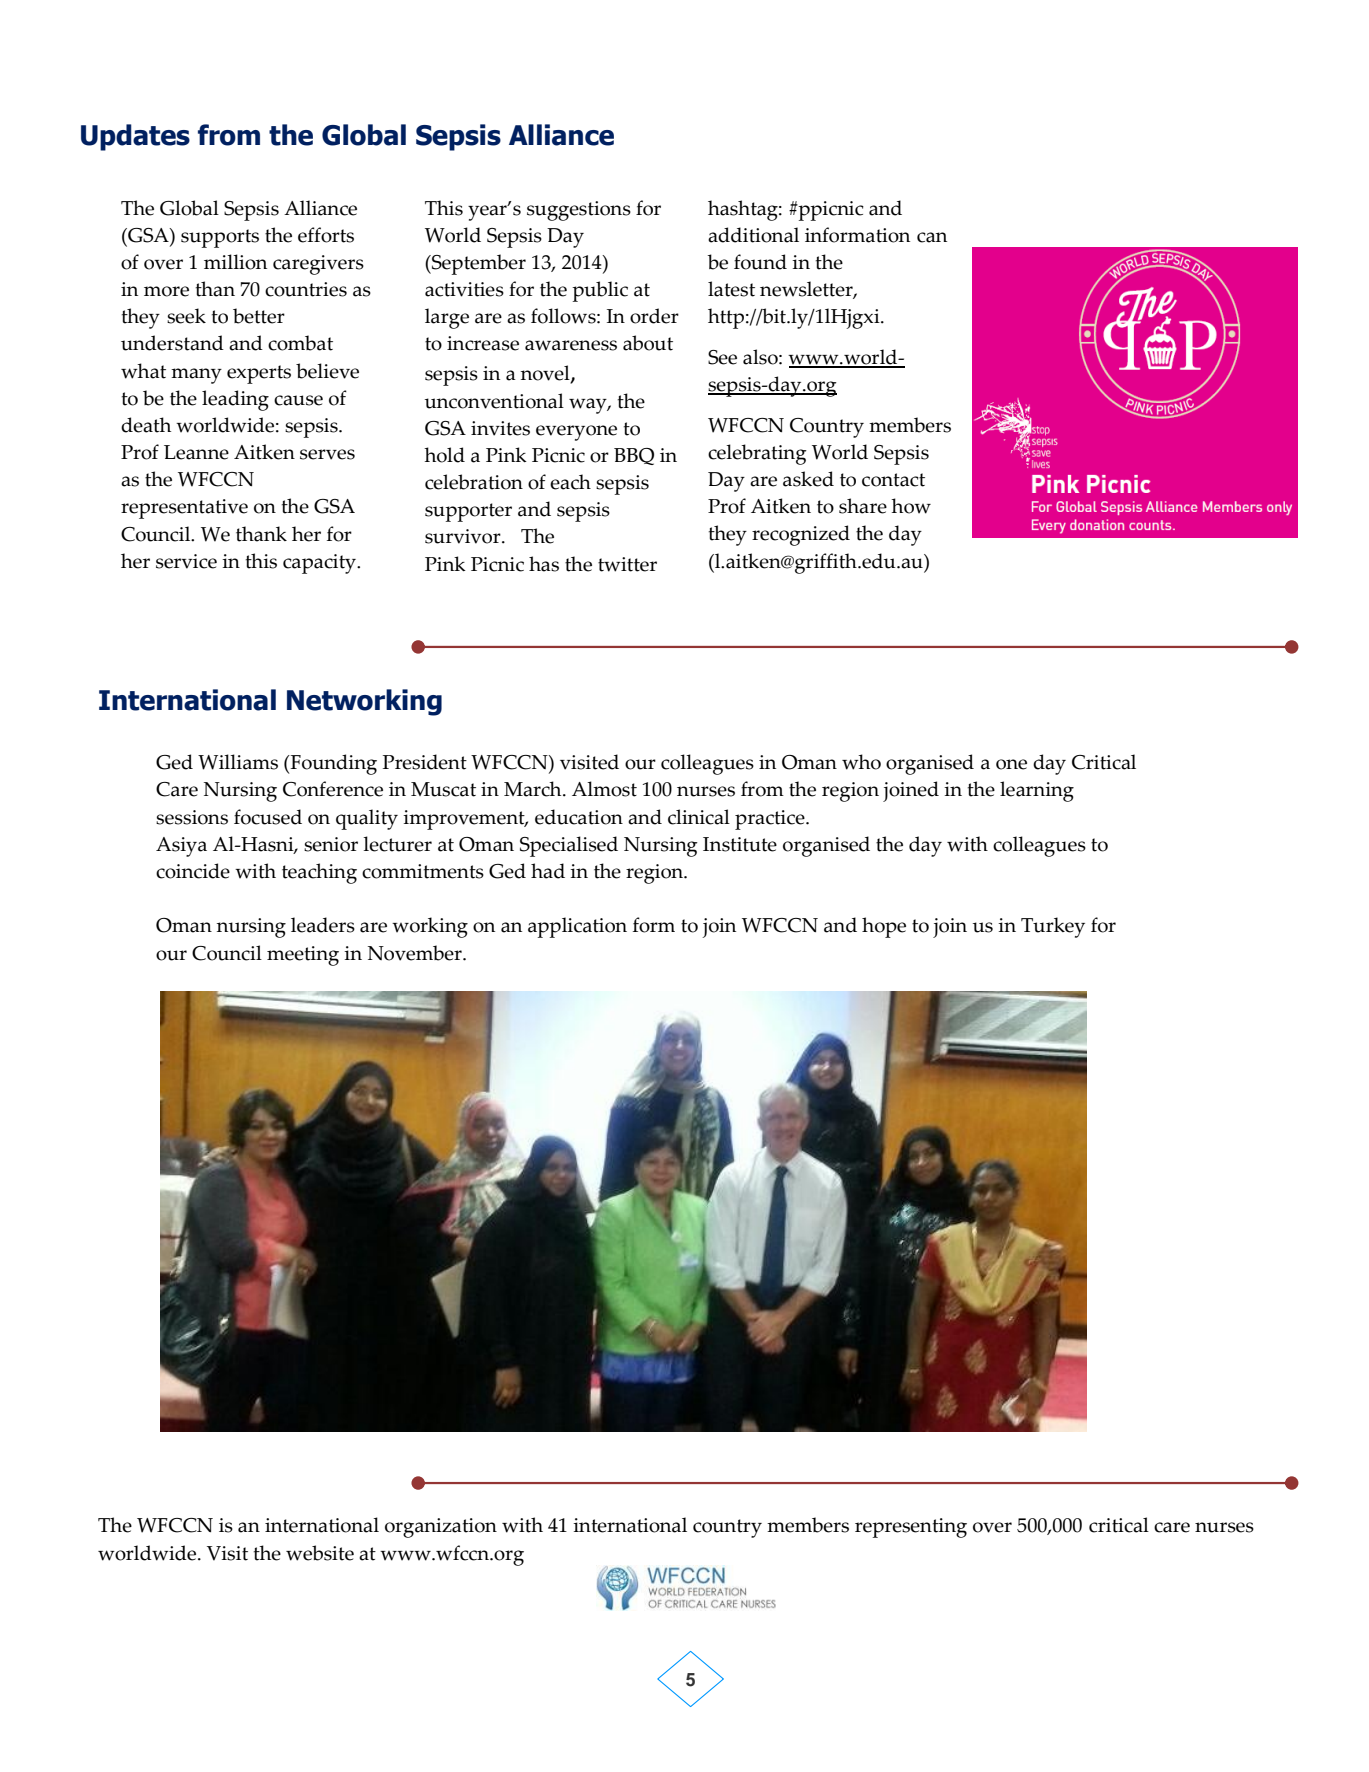  I want to click on application, so click(577, 927).
